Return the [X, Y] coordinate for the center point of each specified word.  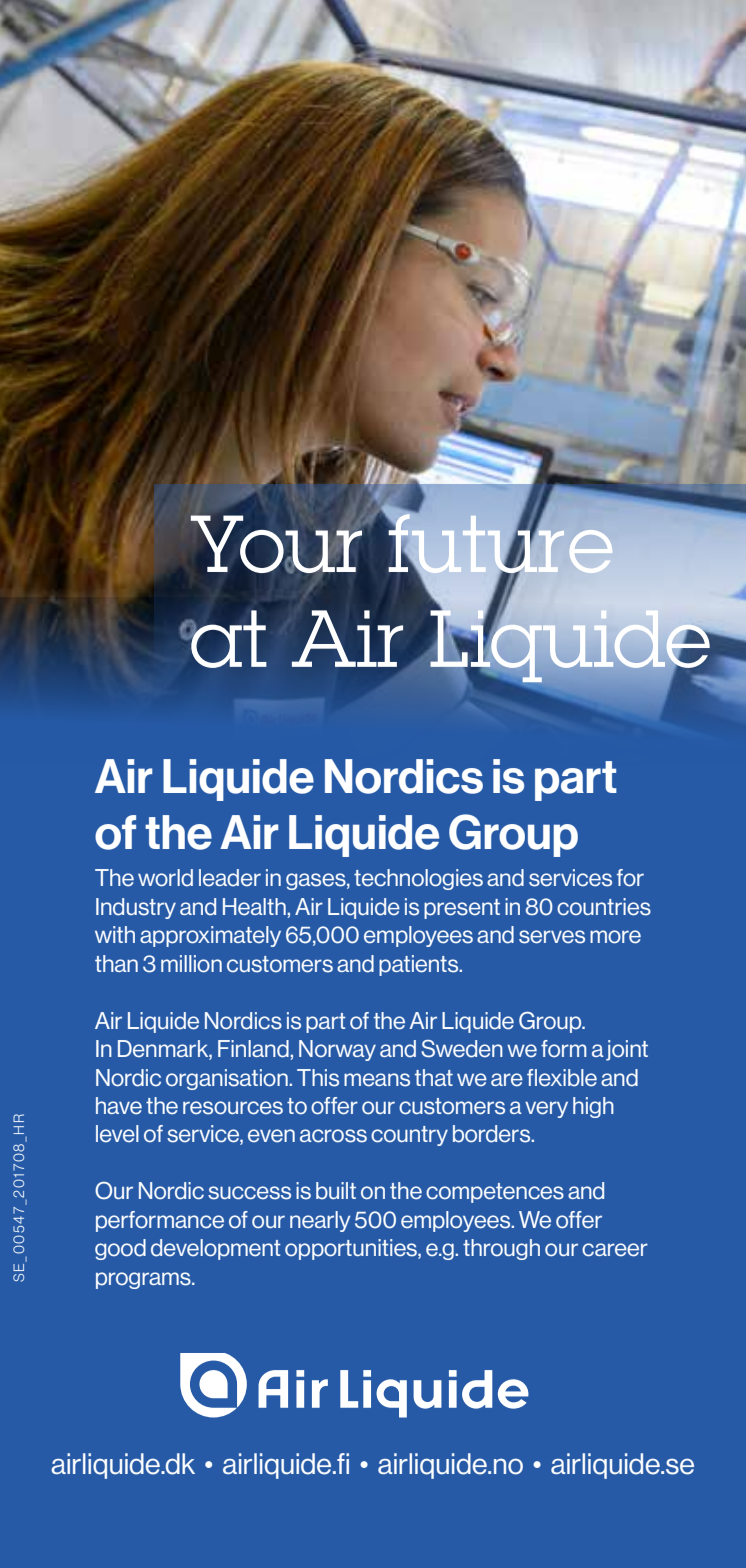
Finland [254, 1049]
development [216, 1249]
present [462, 909]
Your [277, 543]
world [165, 878]
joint [627, 1050]
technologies [418, 879]
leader [230, 878]
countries [604, 907]
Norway [337, 1050]
